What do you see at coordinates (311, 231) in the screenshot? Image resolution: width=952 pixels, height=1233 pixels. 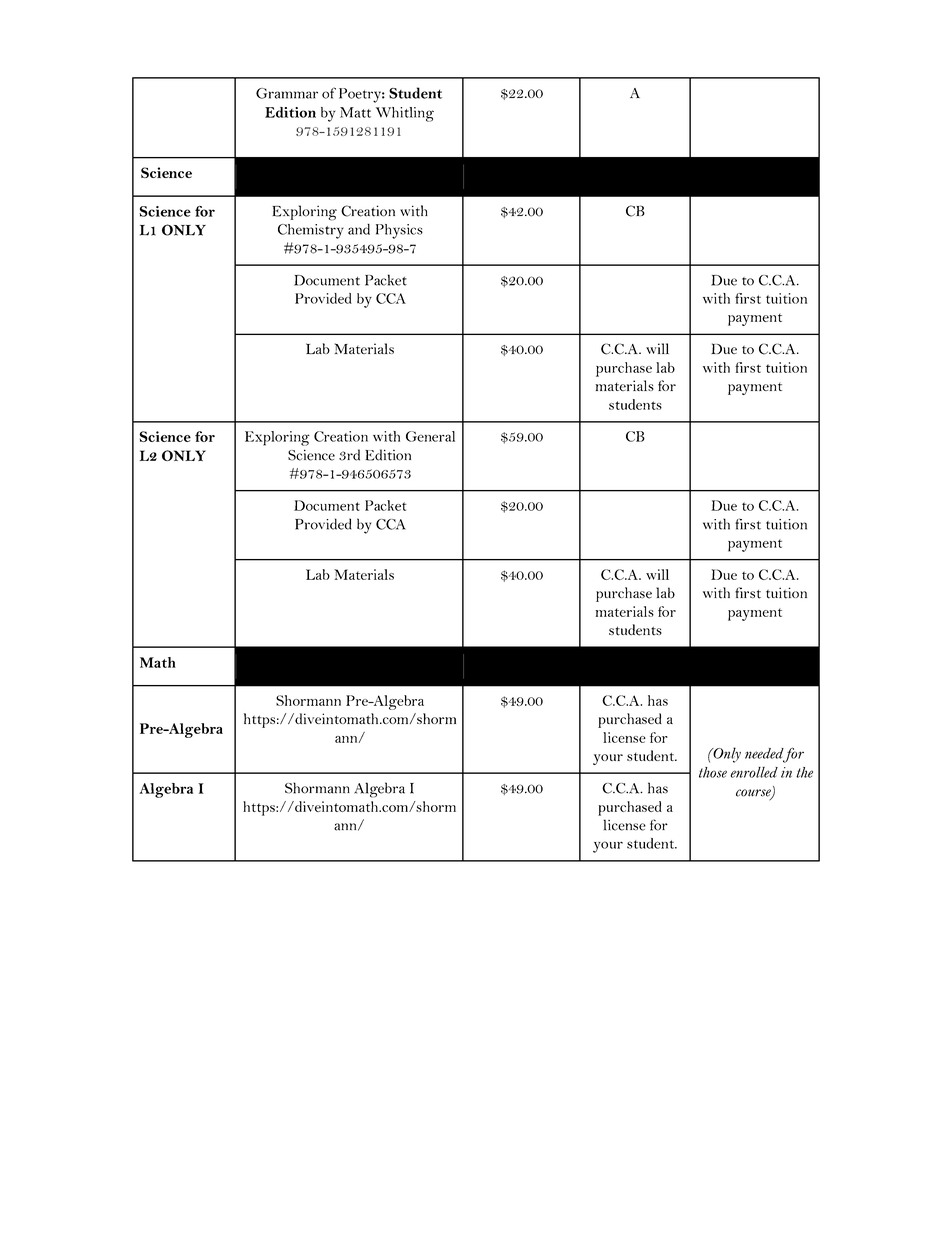 I see `Chemistry` at bounding box center [311, 231].
